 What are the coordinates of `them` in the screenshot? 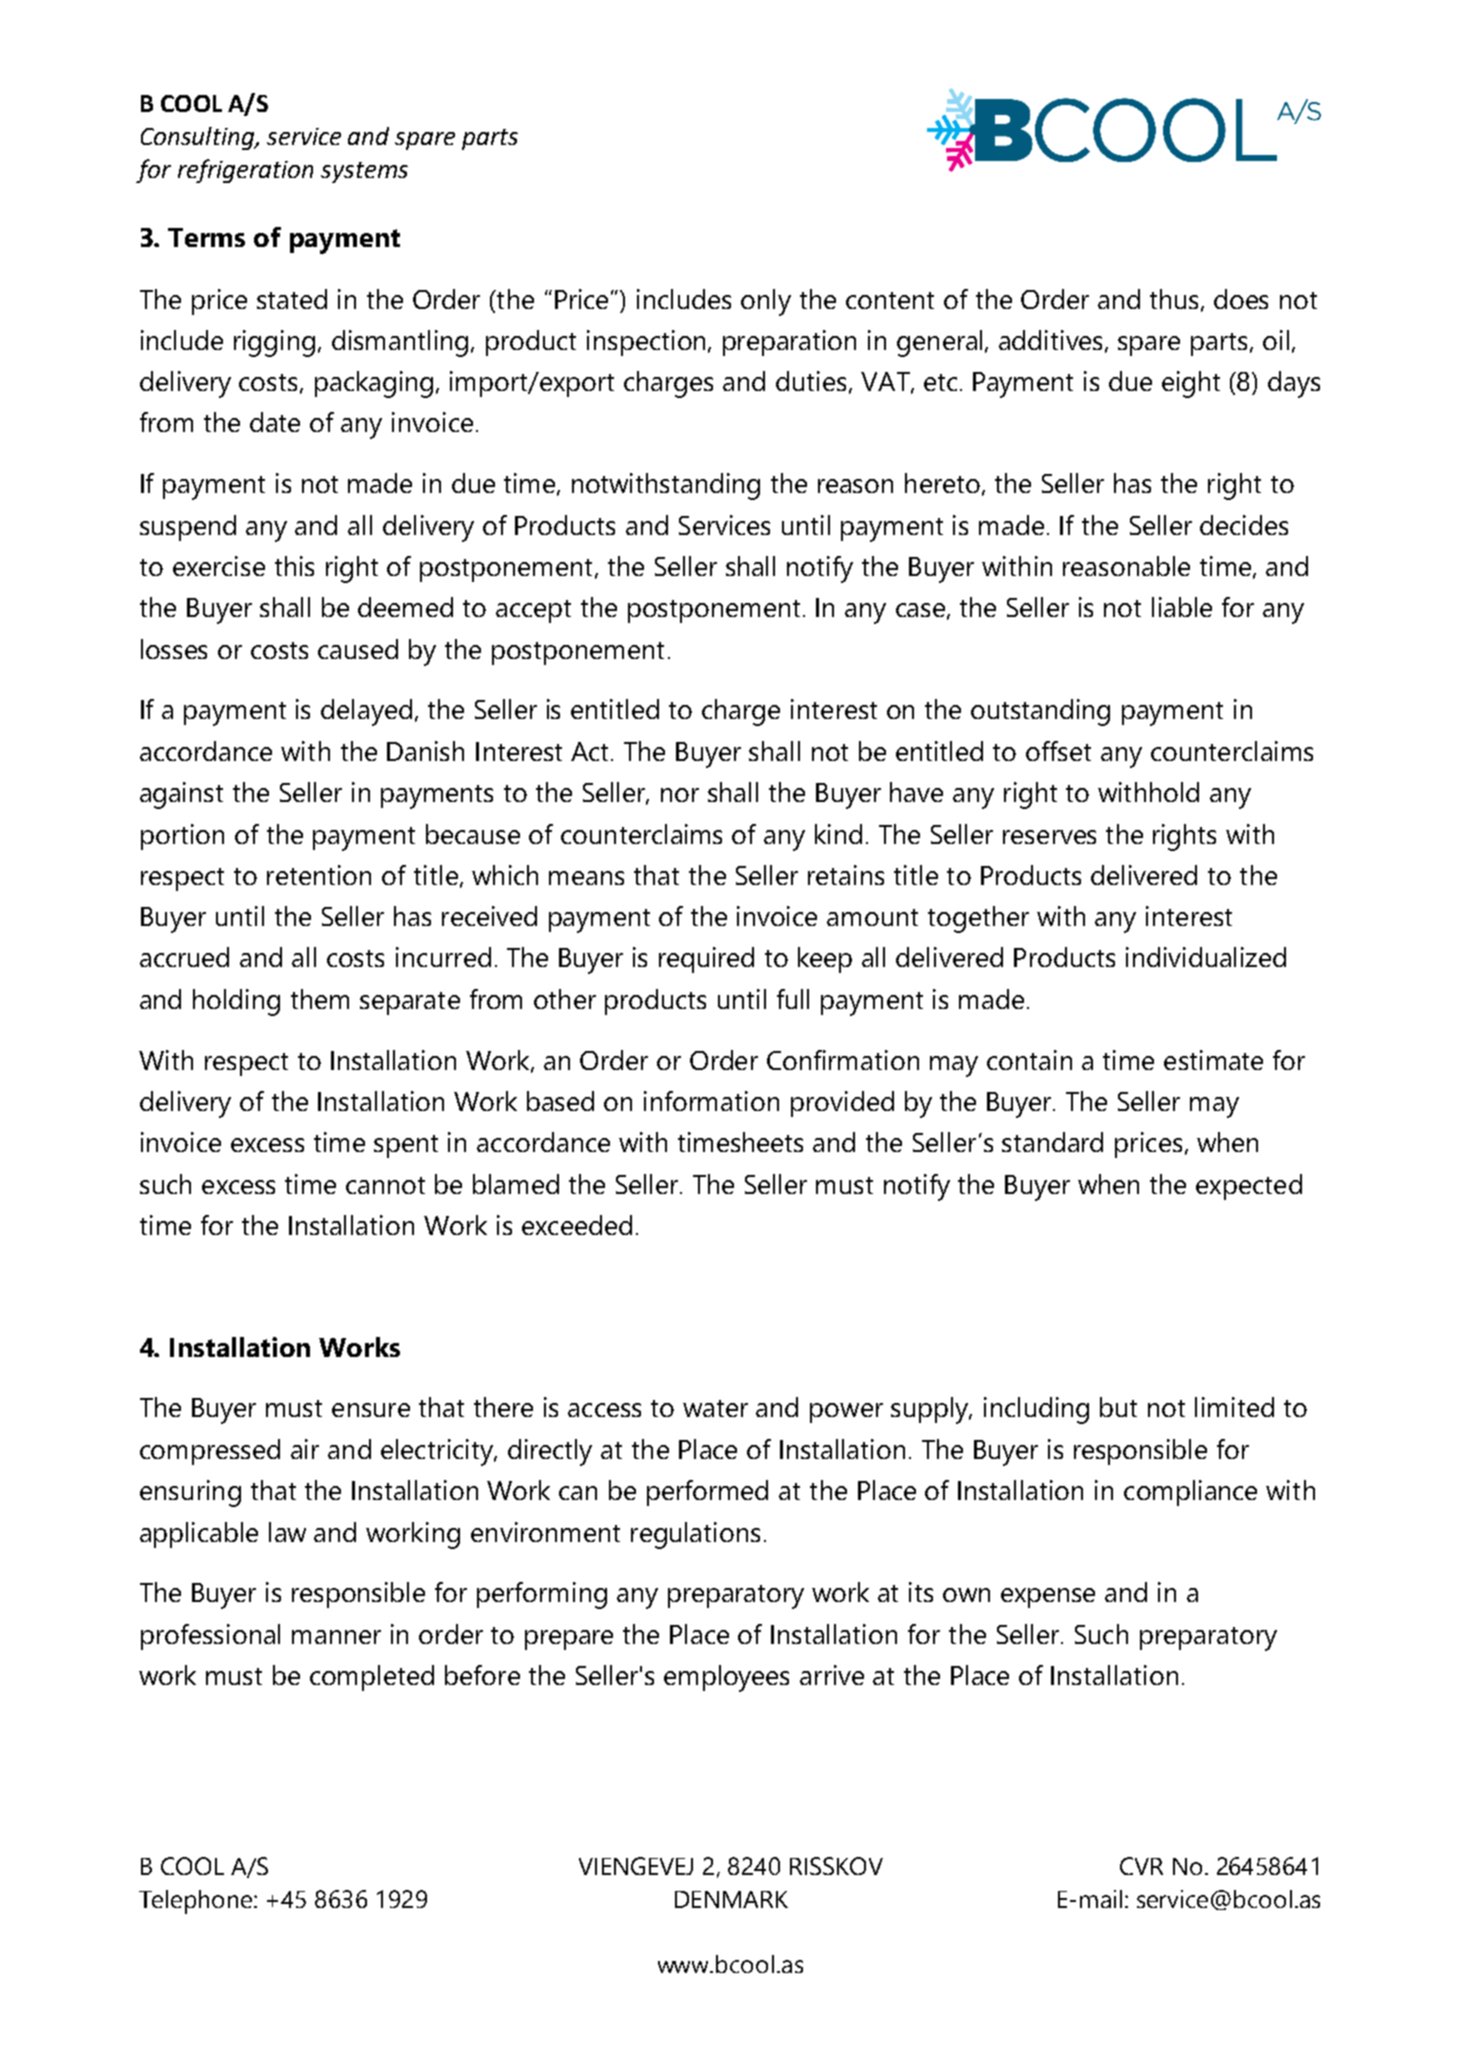 It's located at (320, 999).
